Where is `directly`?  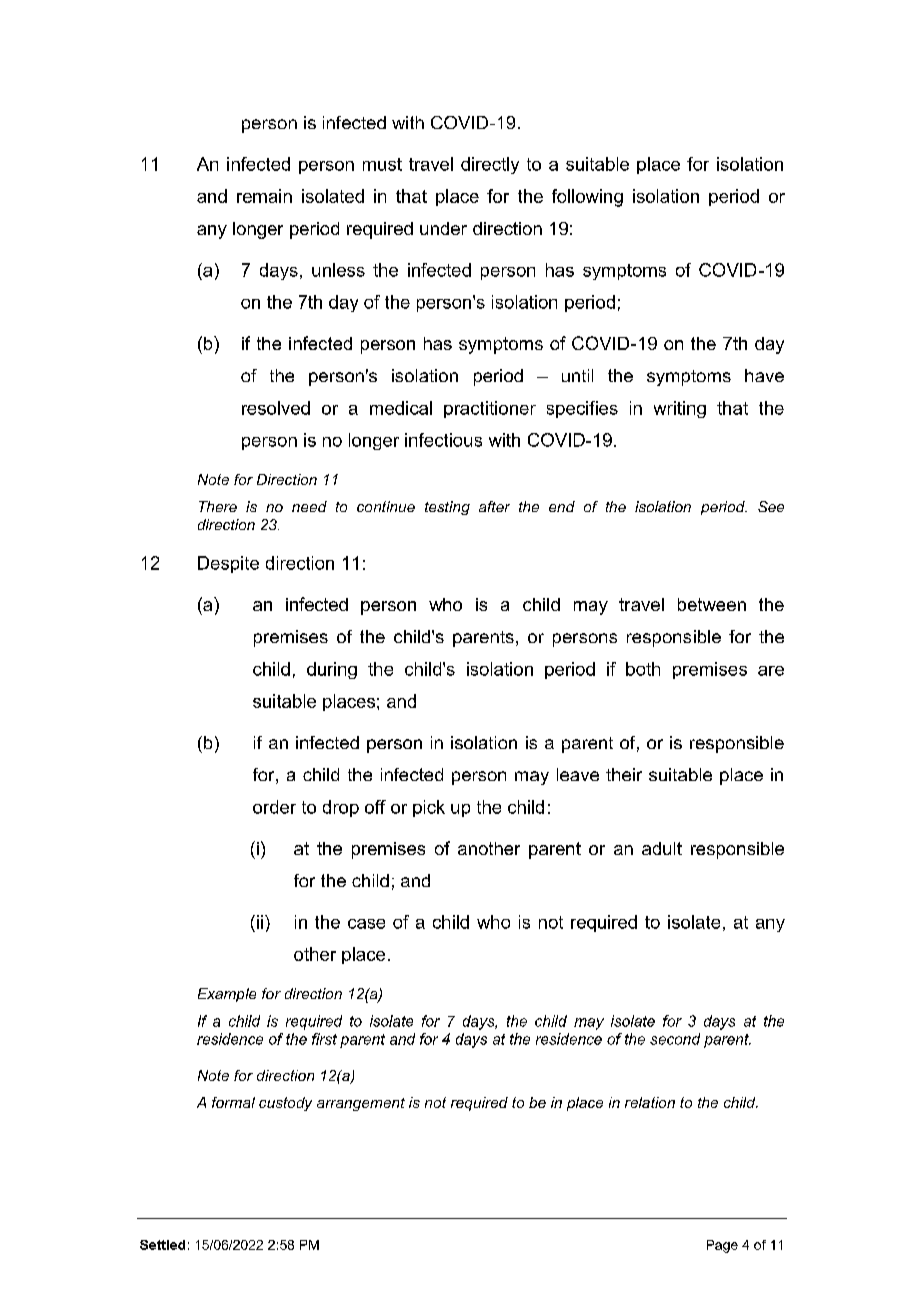
directly is located at coordinates (490, 165).
